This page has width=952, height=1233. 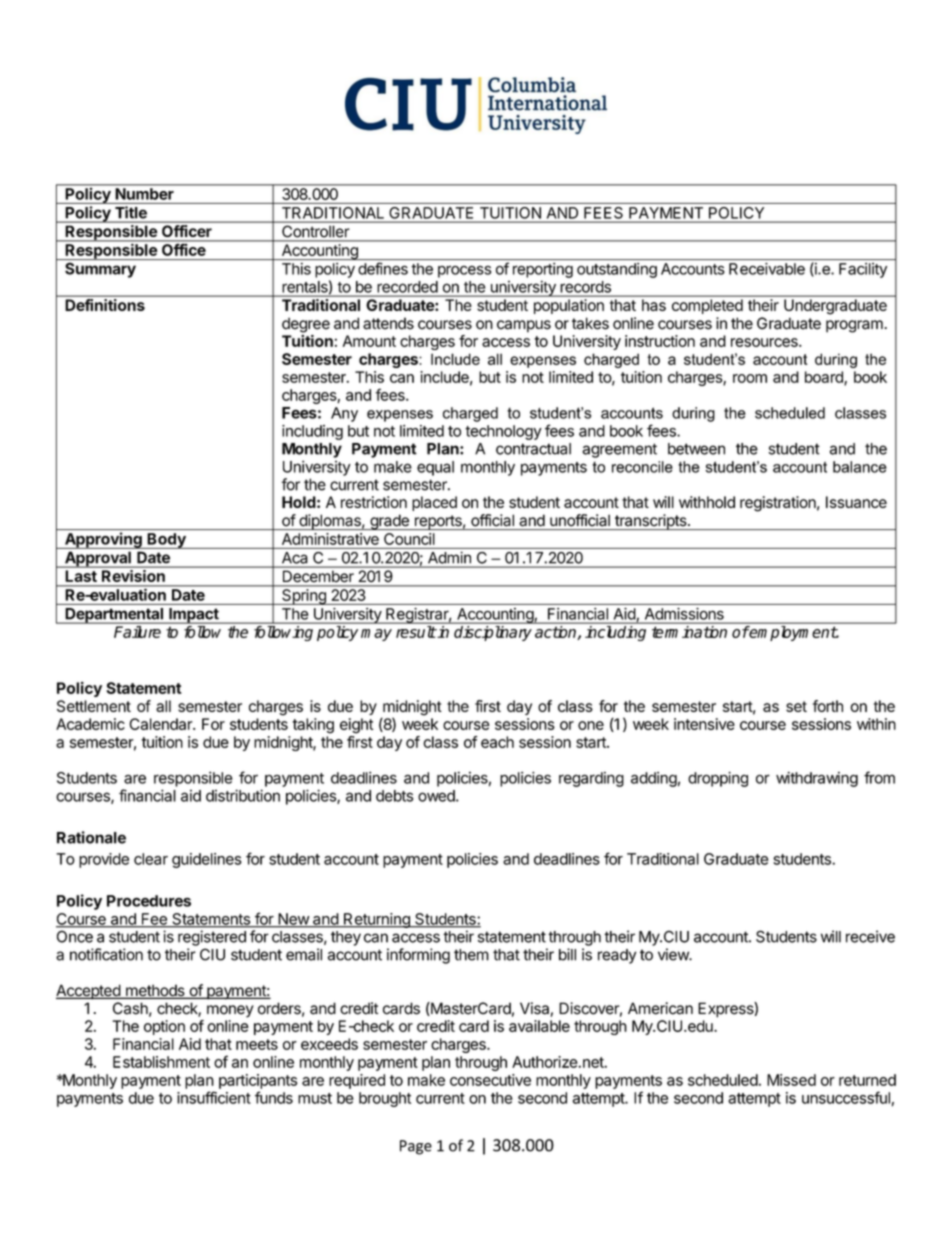 I want to click on forth, so click(x=828, y=706).
